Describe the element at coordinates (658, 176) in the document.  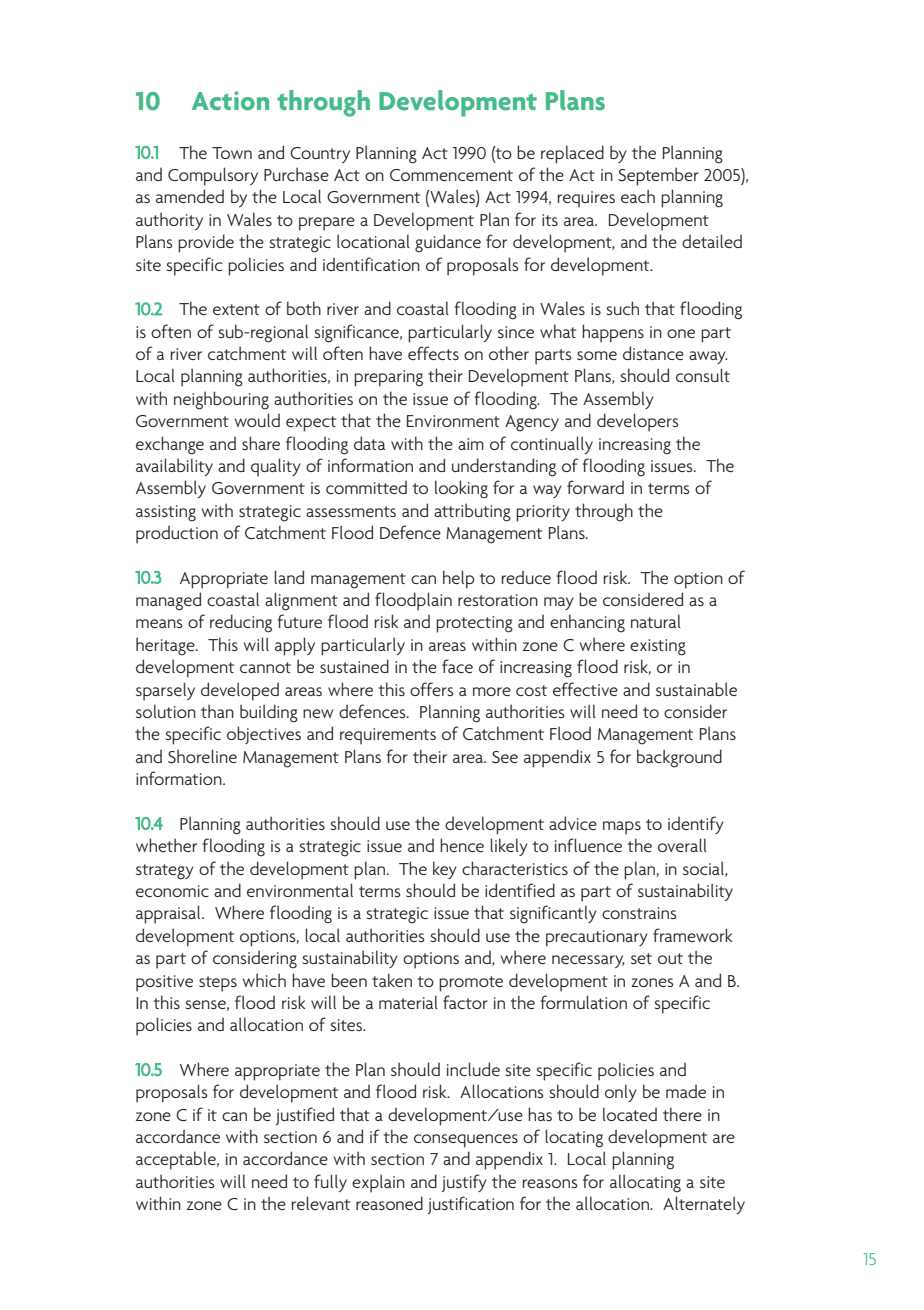
I see `September` at that location.
